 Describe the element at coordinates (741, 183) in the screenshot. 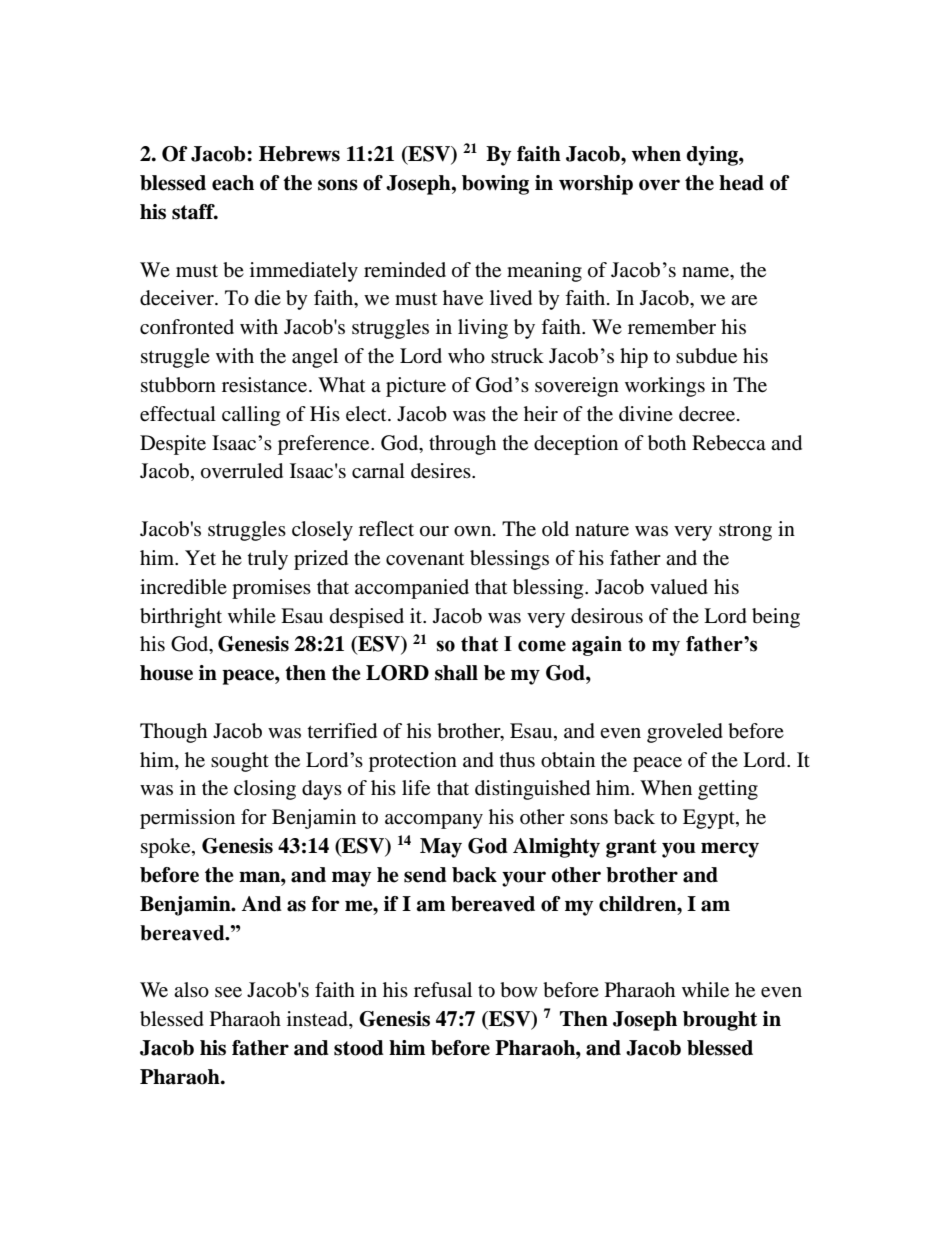

I see `head` at that location.
